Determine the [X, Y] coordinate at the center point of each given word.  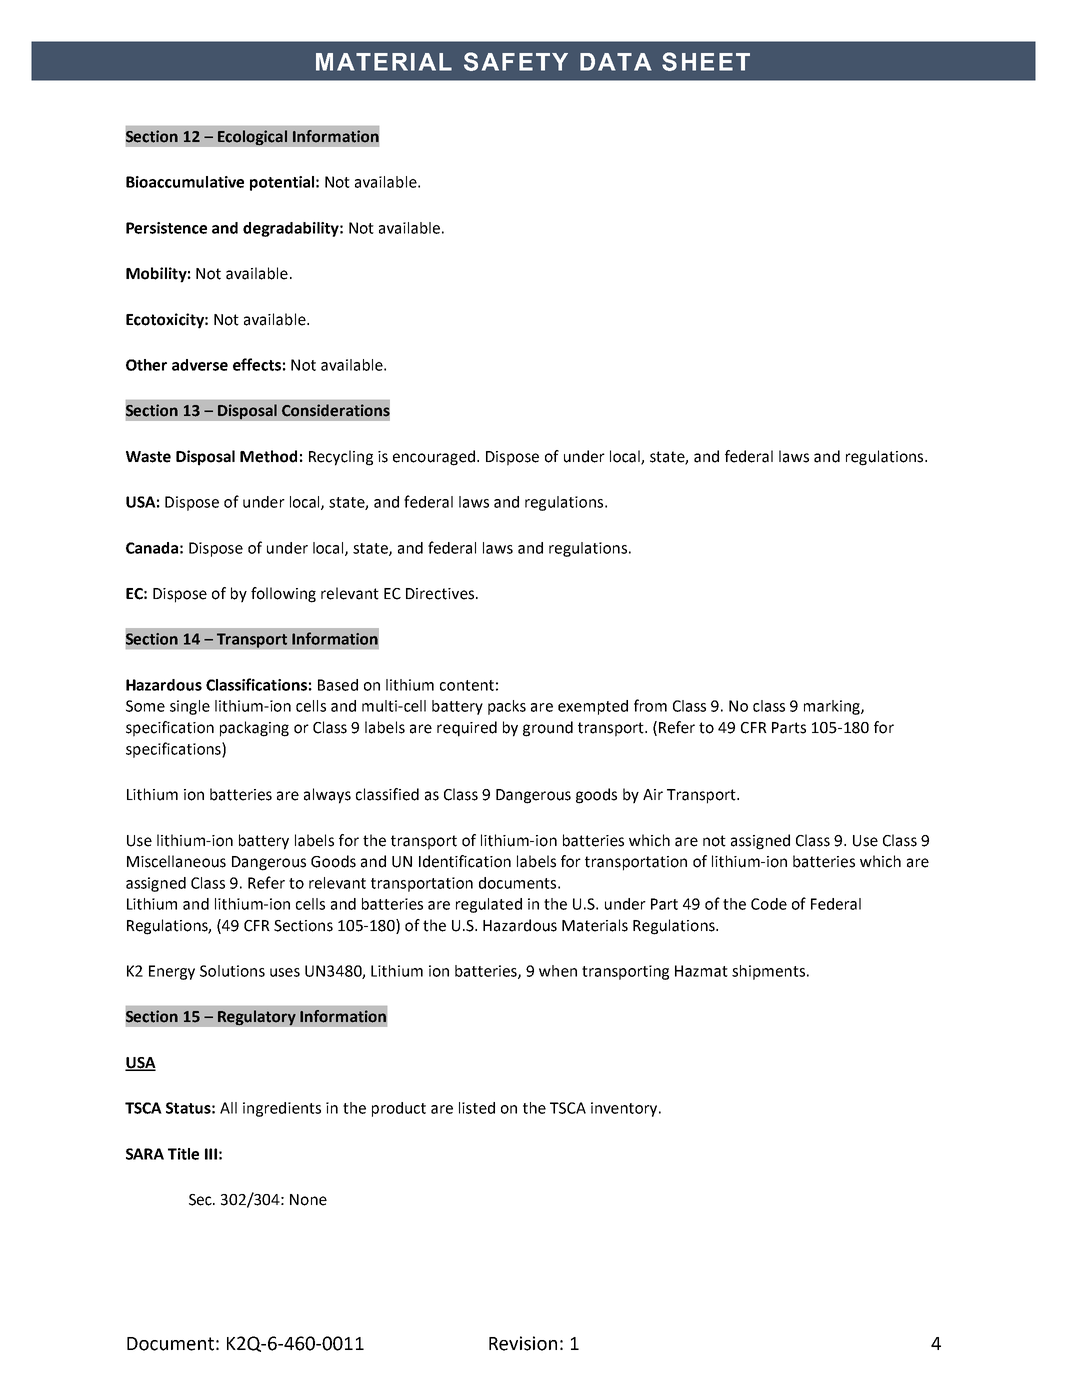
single [190, 707]
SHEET [706, 61]
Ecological [252, 138]
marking [833, 707]
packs [507, 707]
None [308, 1200]
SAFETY [516, 61]
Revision [523, 1343]
